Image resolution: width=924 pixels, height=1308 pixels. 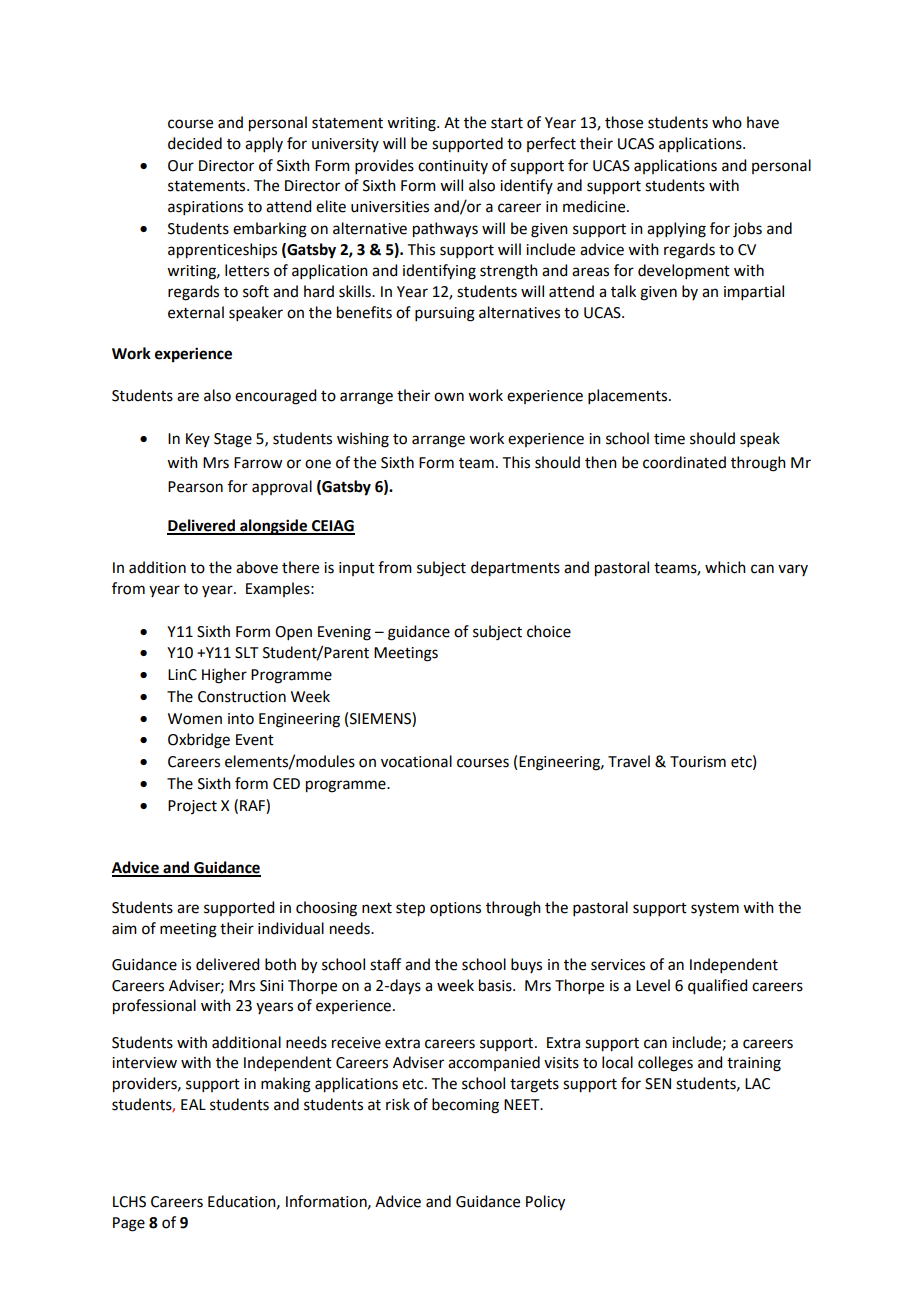 What do you see at coordinates (698, 762) in the page?
I see `Tourism` at bounding box center [698, 762].
